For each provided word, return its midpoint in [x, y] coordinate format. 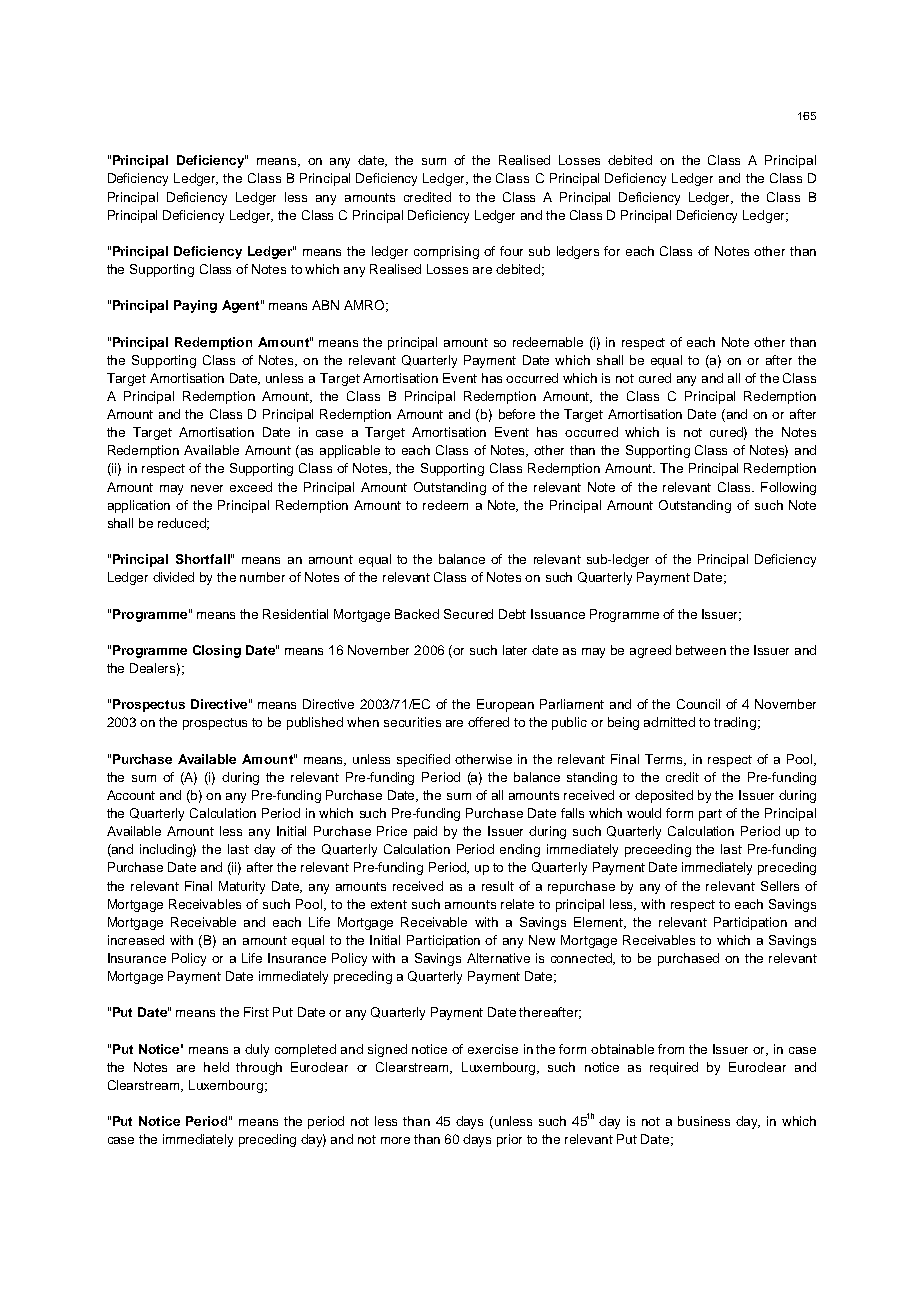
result [498, 886]
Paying [195, 306]
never [207, 488]
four [511, 251]
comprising [446, 252]
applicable [350, 451]
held [216, 1067]
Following [788, 488]
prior [509, 1140]
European [505, 705]
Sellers [780, 886]
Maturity [242, 887]
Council [698, 704]
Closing [217, 651]
